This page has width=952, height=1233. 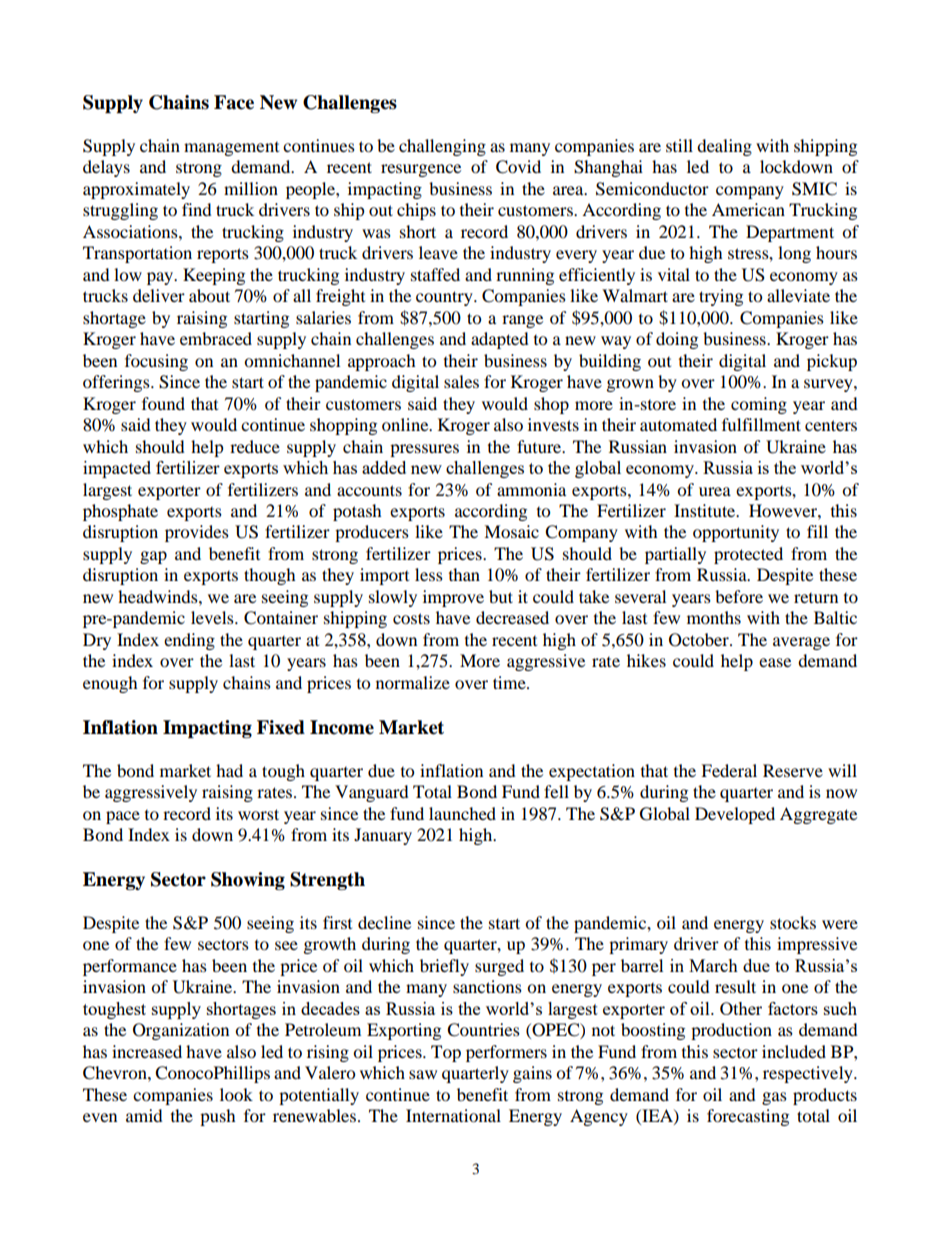 I want to click on challenging, so click(x=442, y=147).
